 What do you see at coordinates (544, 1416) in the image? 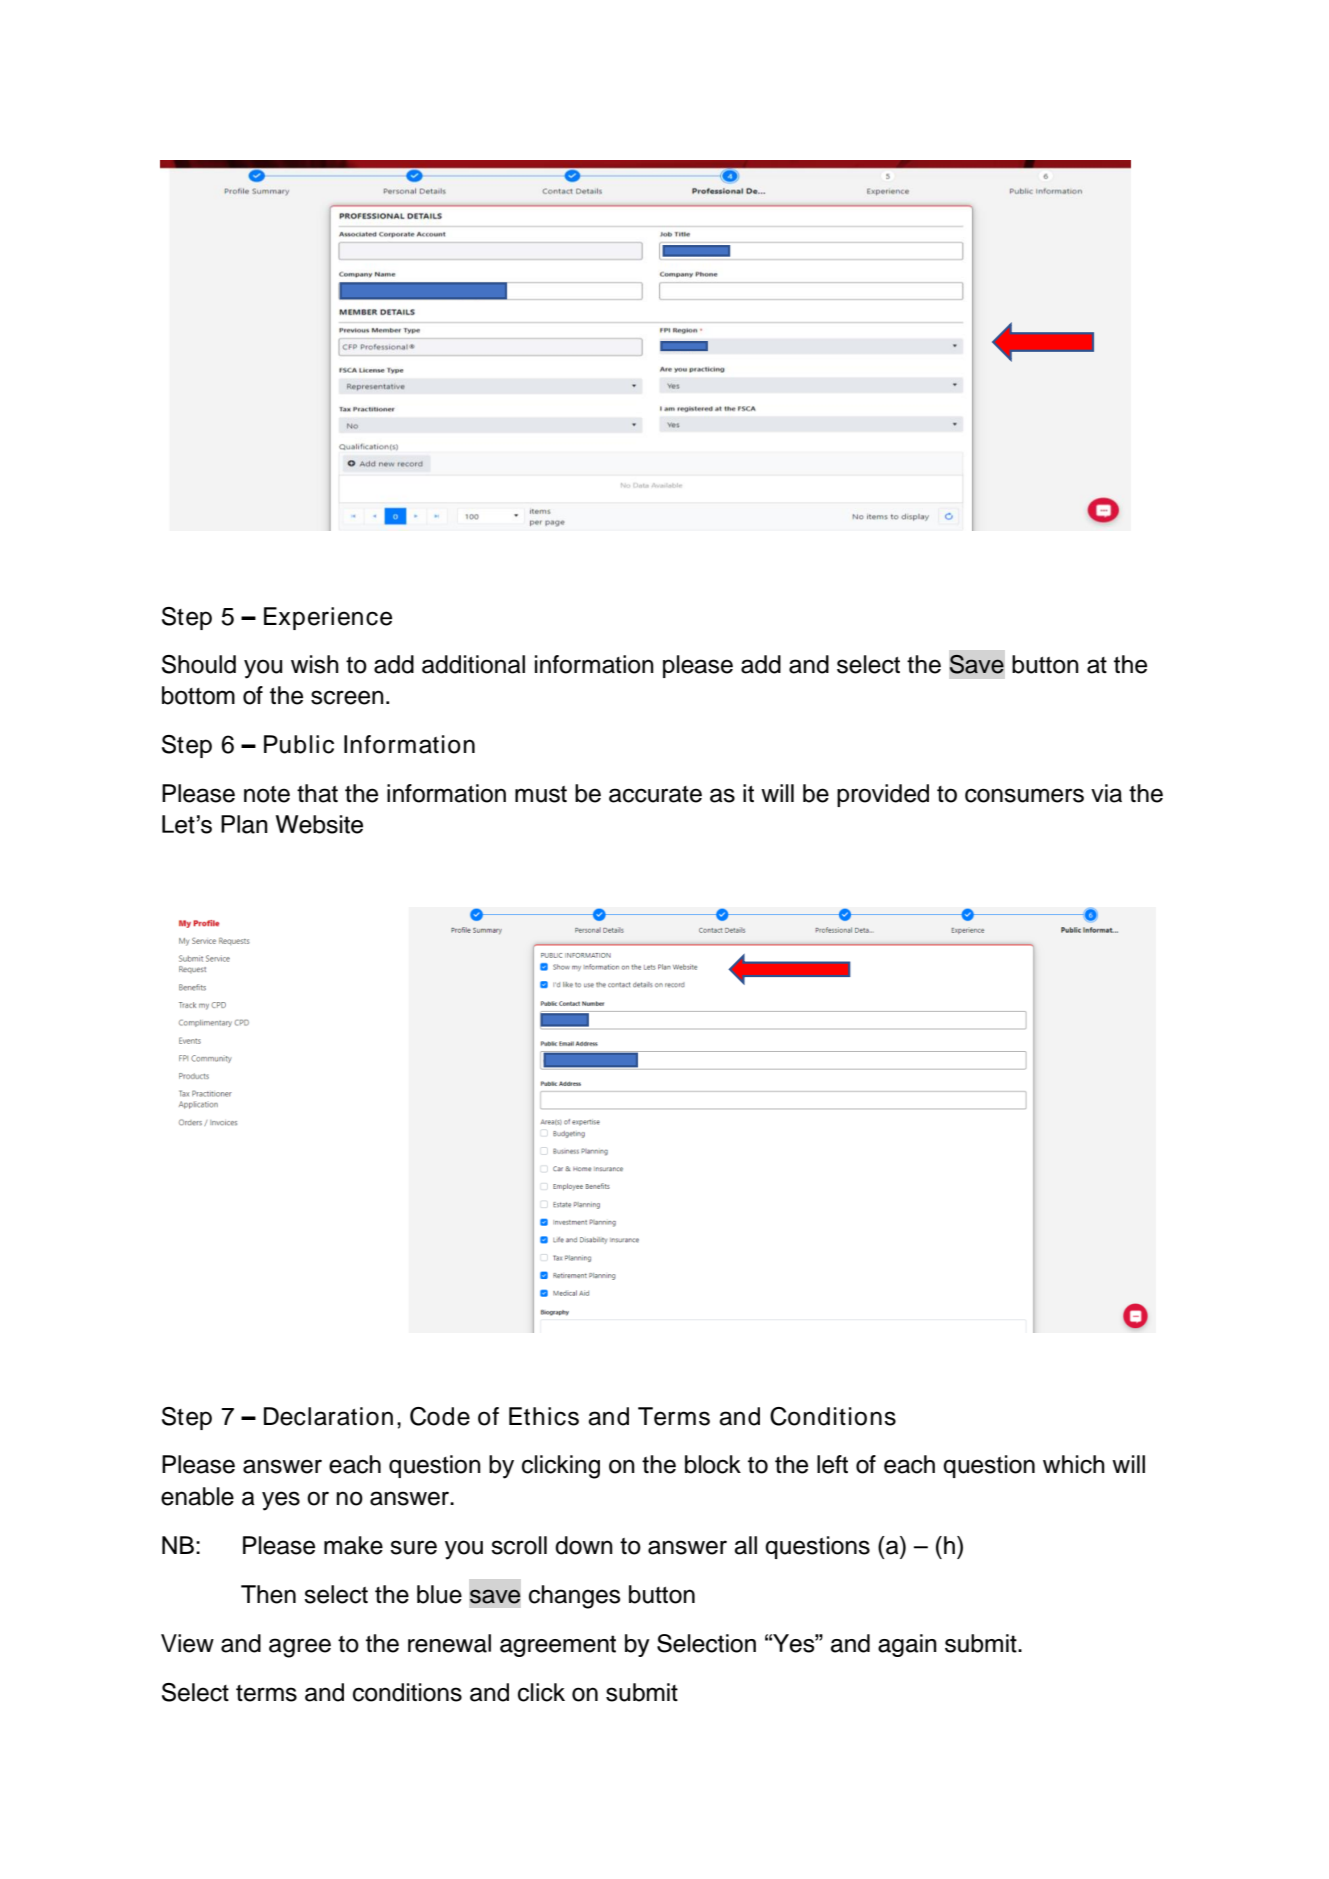
I see `Ethics` at bounding box center [544, 1416].
